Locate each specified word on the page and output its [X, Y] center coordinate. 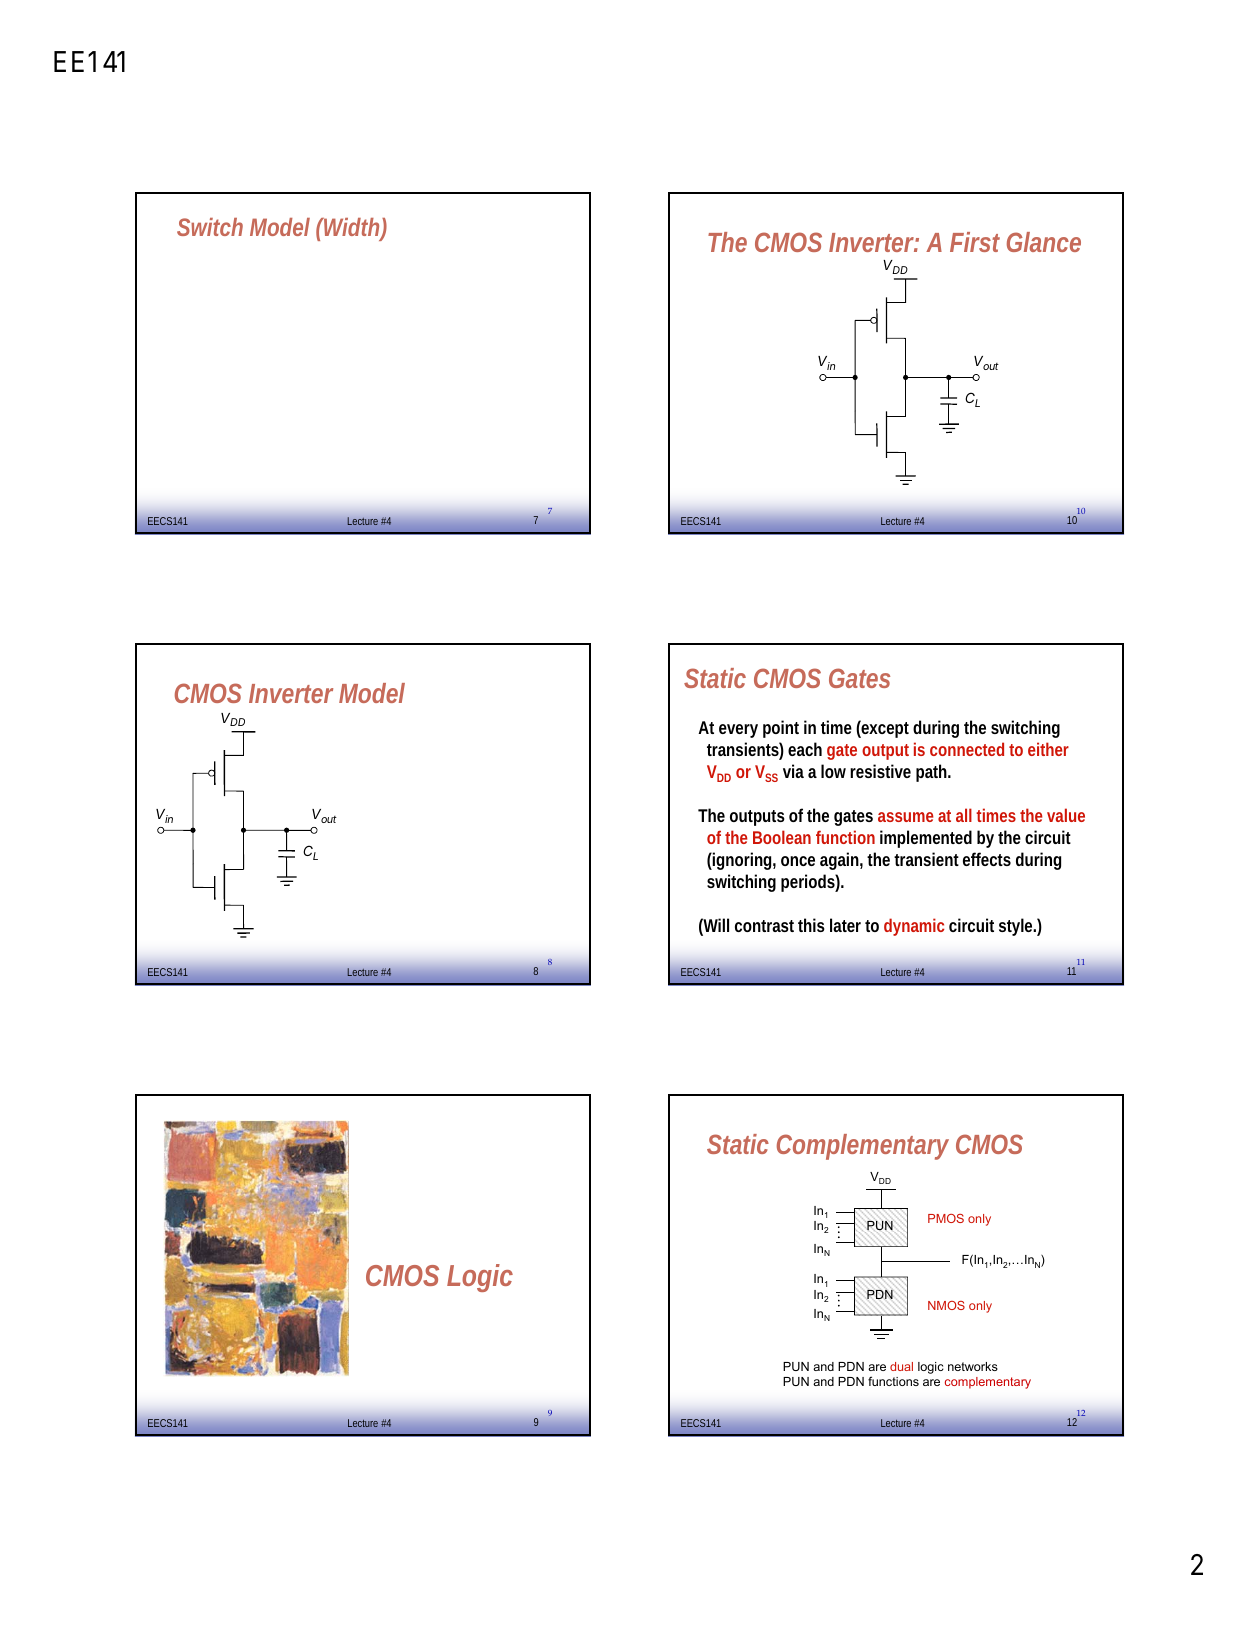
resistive [880, 771]
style [1017, 927]
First [975, 242]
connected [967, 749]
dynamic [914, 927]
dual [901, 1366]
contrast [764, 926]
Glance [1044, 242]
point [781, 729]
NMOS [946, 1305]
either [1048, 749]
